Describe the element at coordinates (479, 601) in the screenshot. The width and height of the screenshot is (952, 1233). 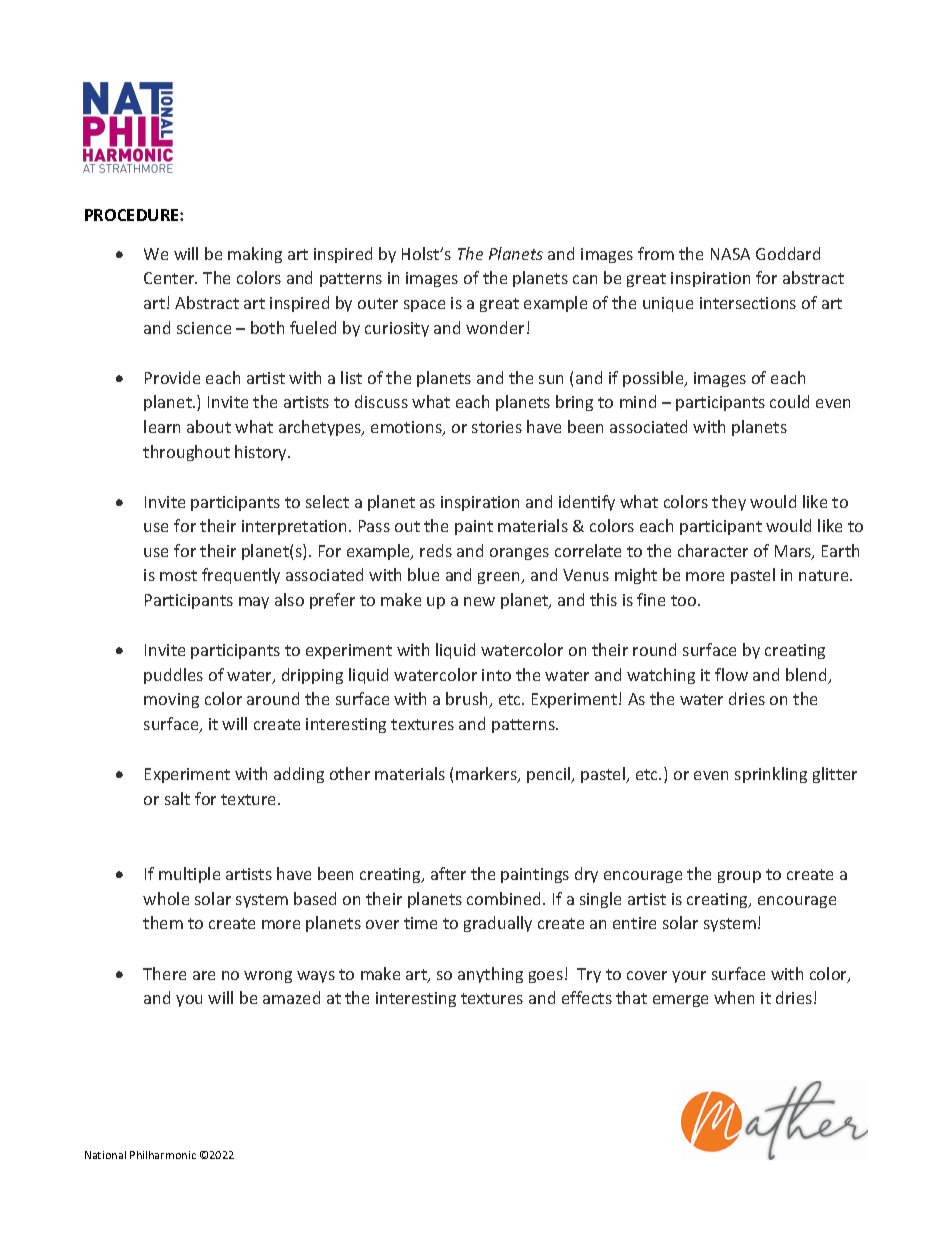
I see `new` at that location.
